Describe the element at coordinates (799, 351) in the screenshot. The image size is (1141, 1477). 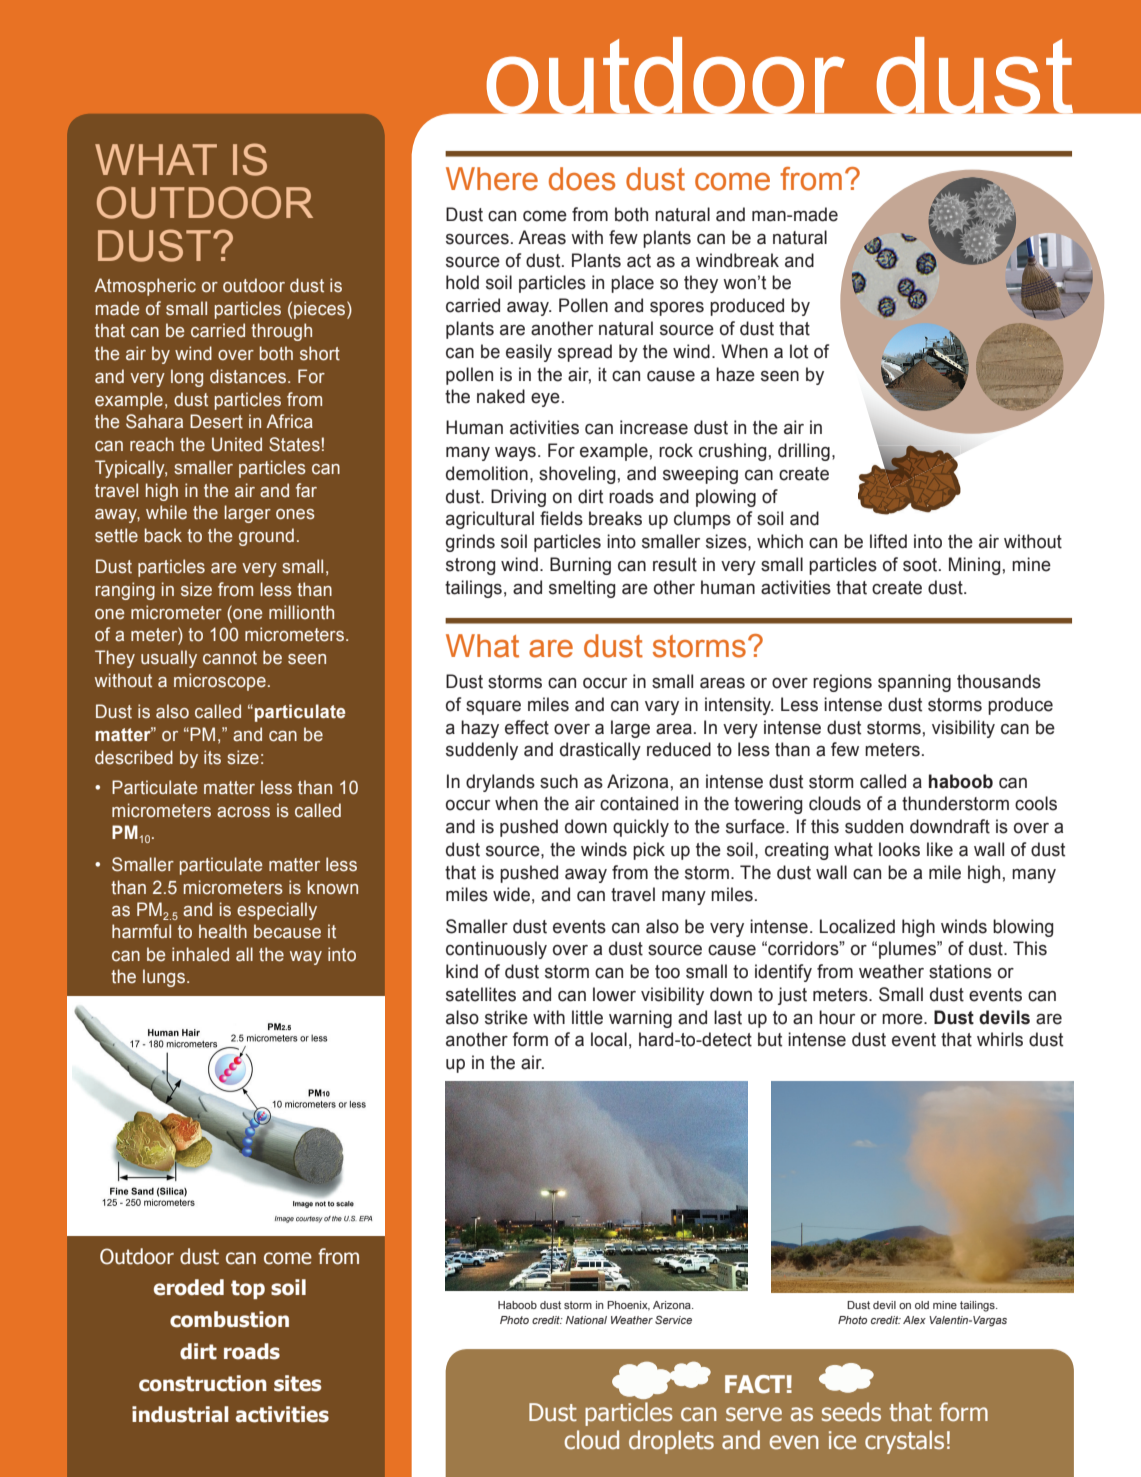
I see `lot` at that location.
